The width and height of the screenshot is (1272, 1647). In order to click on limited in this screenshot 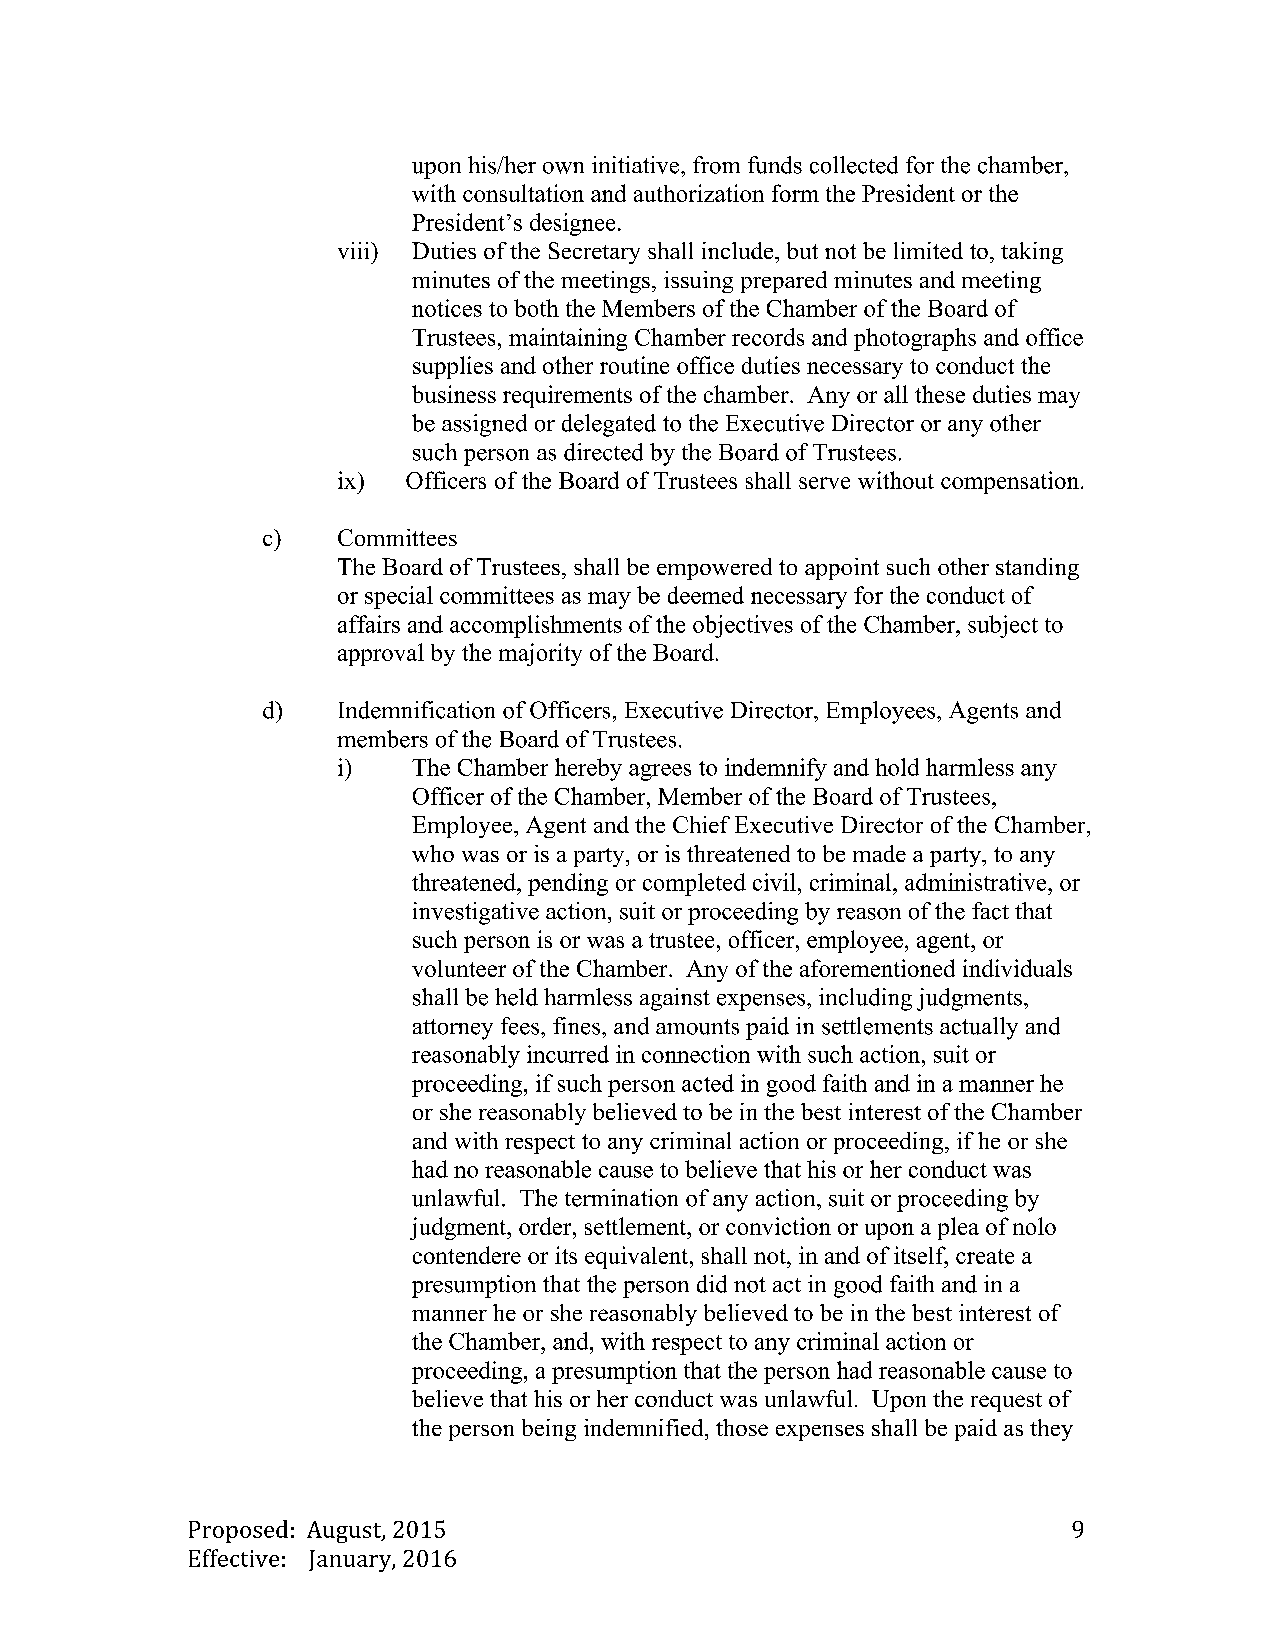, I will do `click(928, 250)`.
